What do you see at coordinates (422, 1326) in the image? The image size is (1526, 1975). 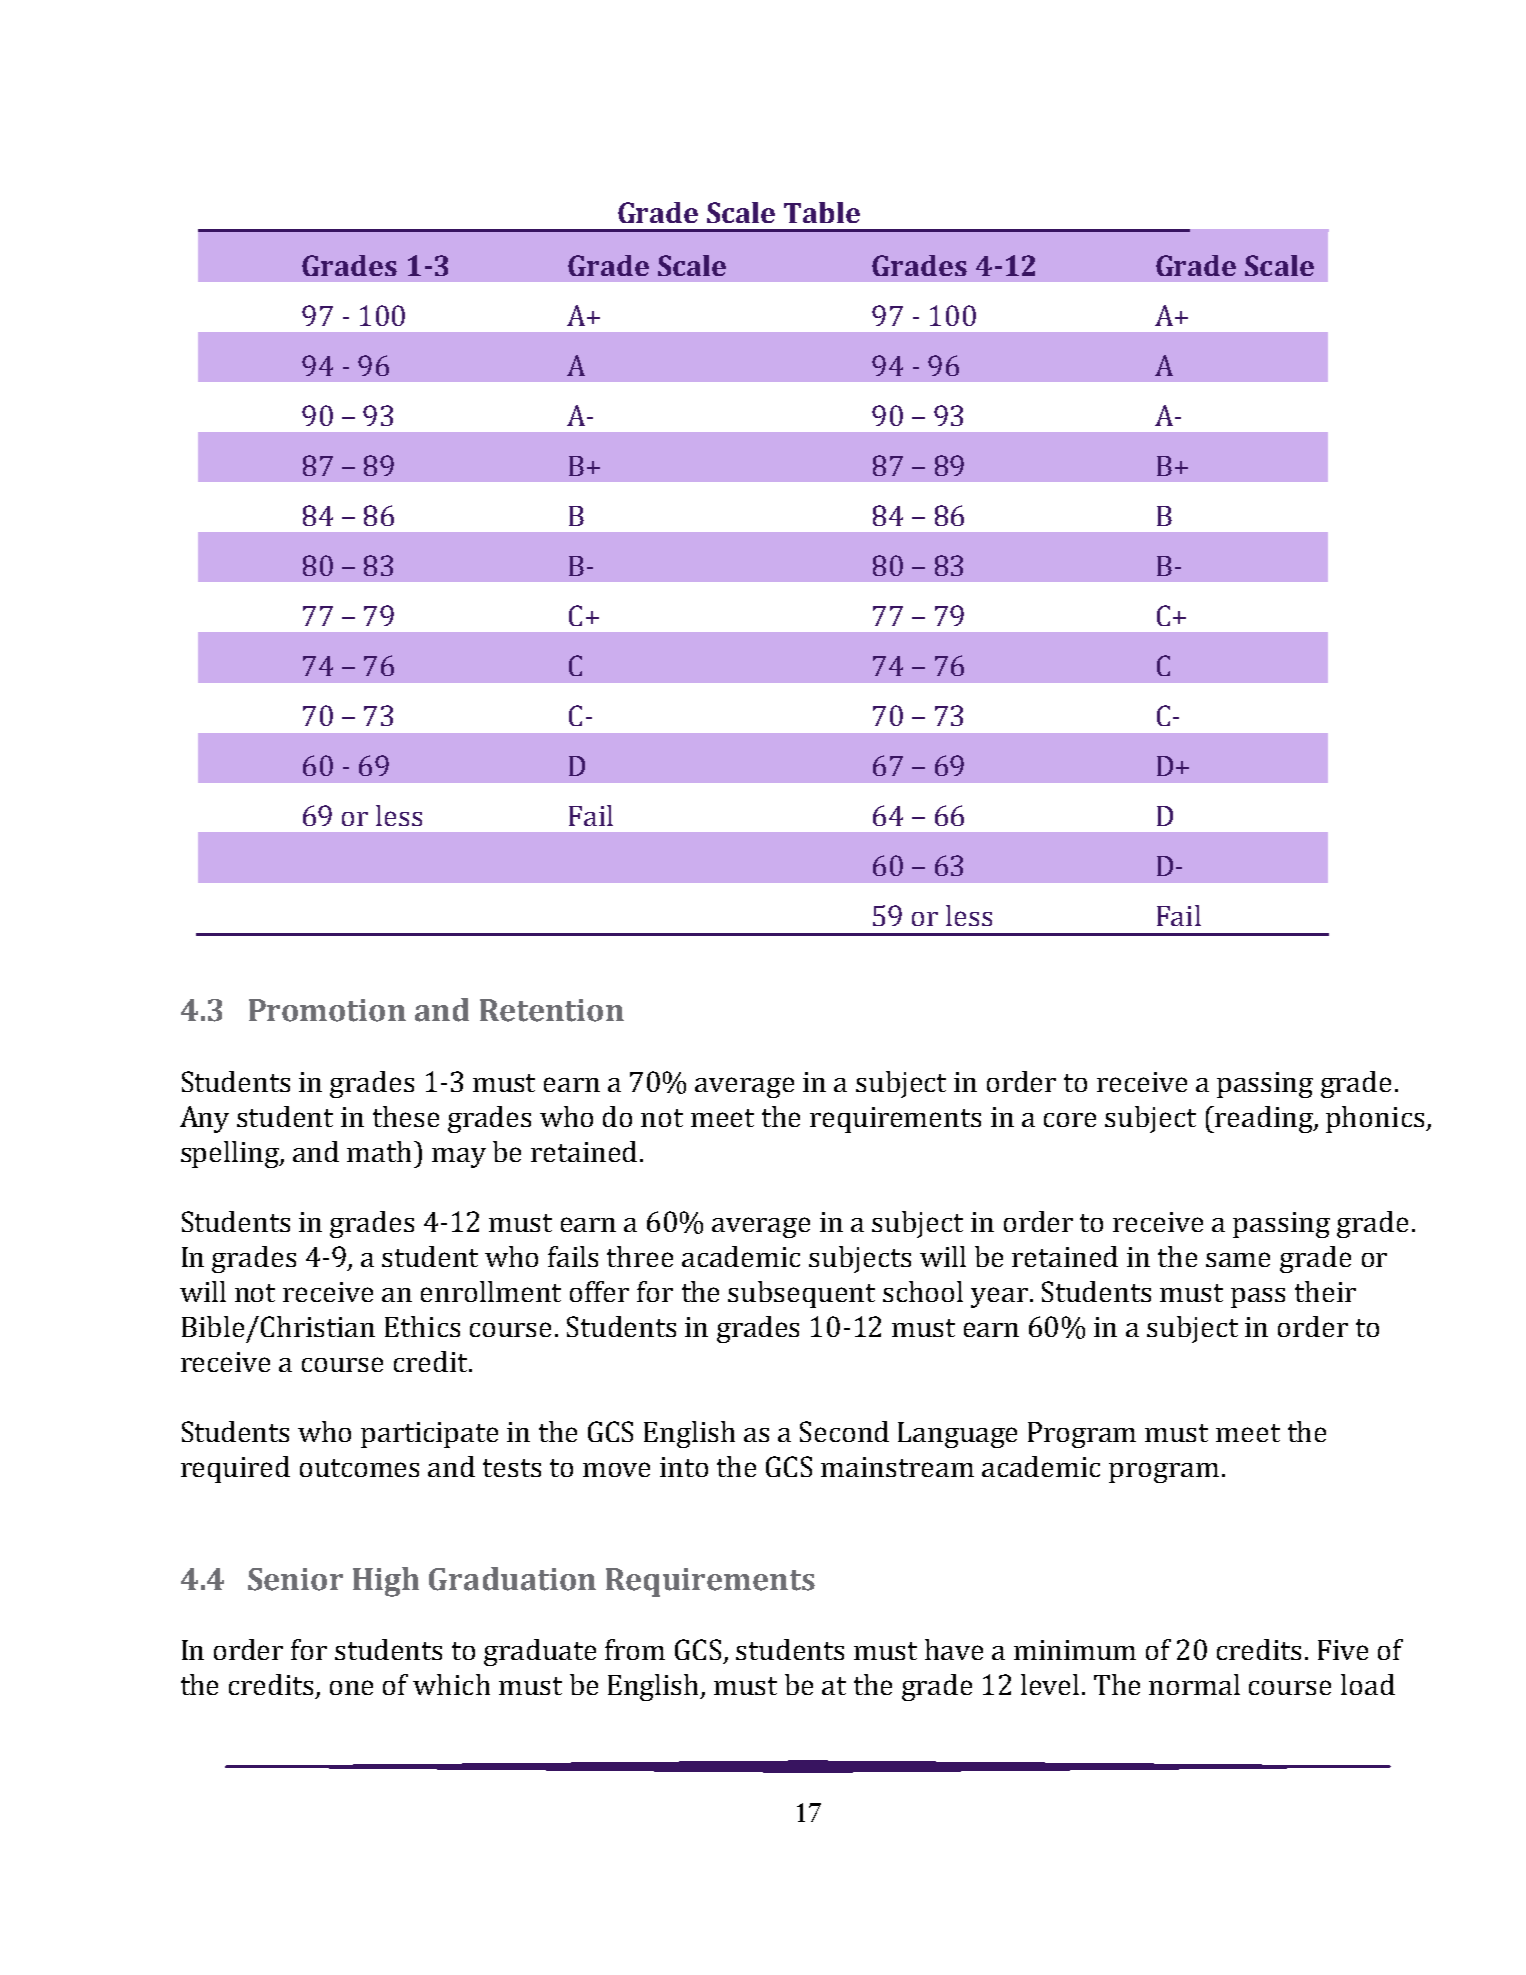 I see `Ethics` at bounding box center [422, 1326].
